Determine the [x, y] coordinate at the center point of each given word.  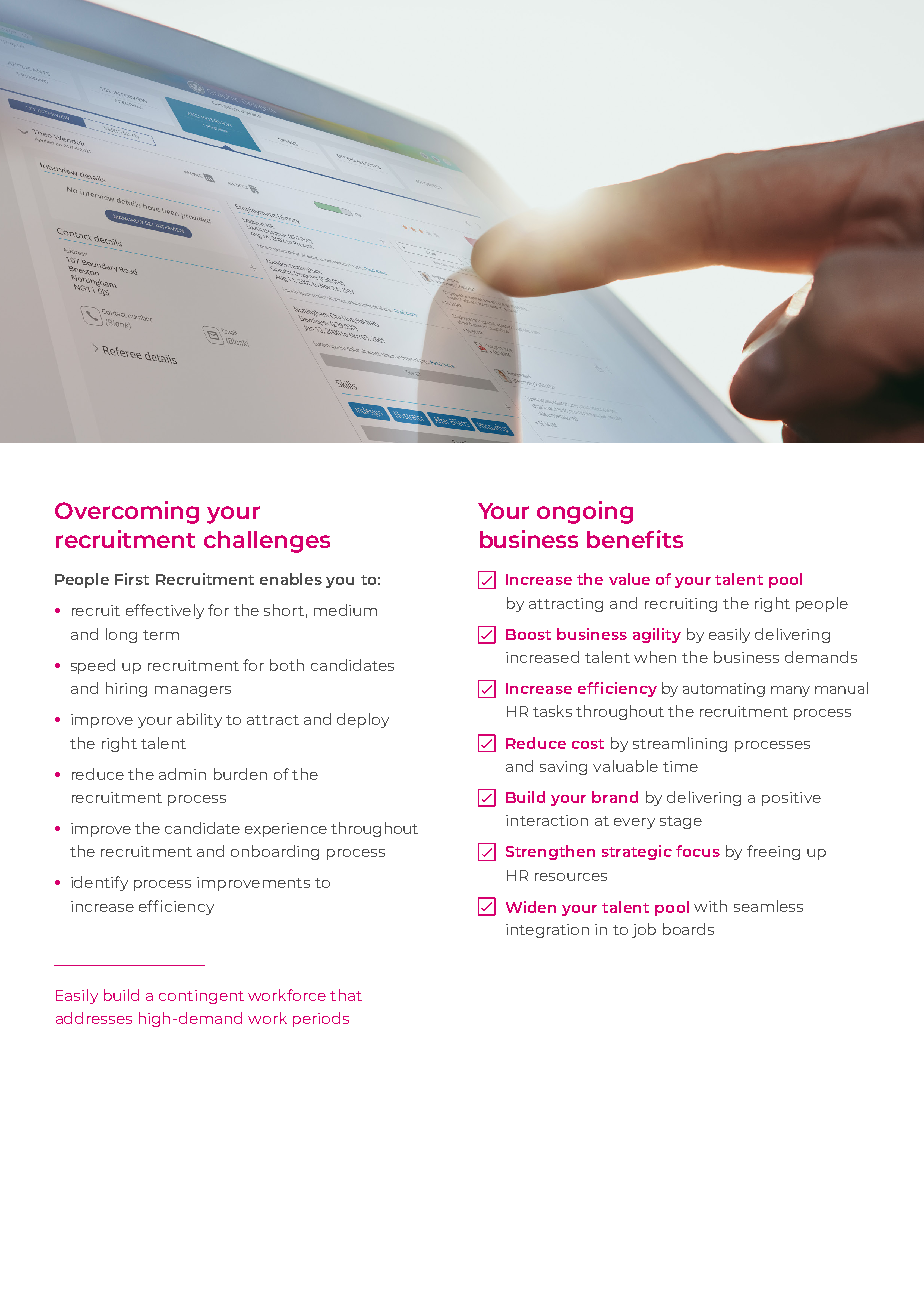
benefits [635, 539]
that [346, 995]
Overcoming [127, 512]
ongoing [585, 512]
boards [688, 929]
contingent [201, 997]
